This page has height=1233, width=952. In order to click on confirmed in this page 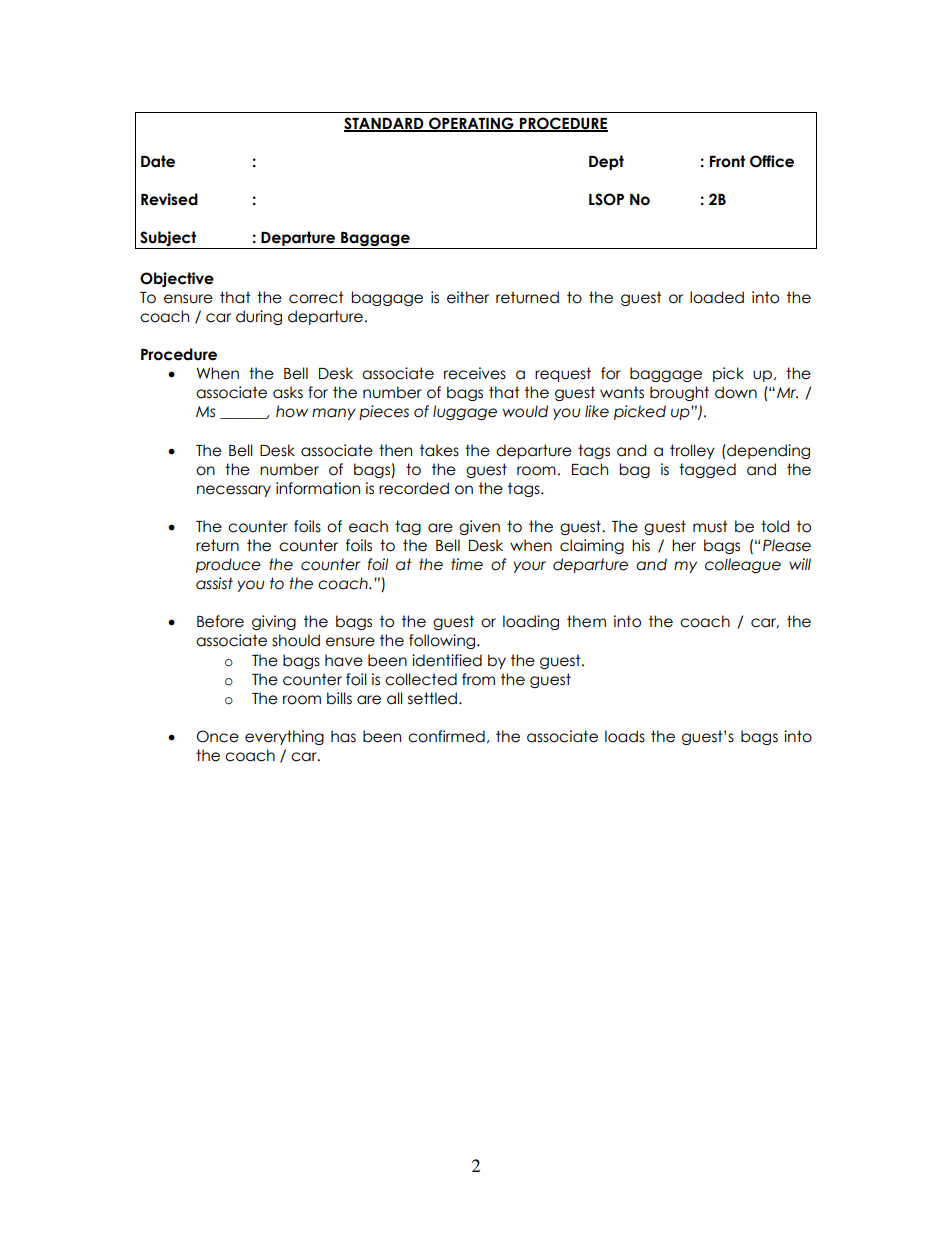, I will do `click(446, 736)`.
